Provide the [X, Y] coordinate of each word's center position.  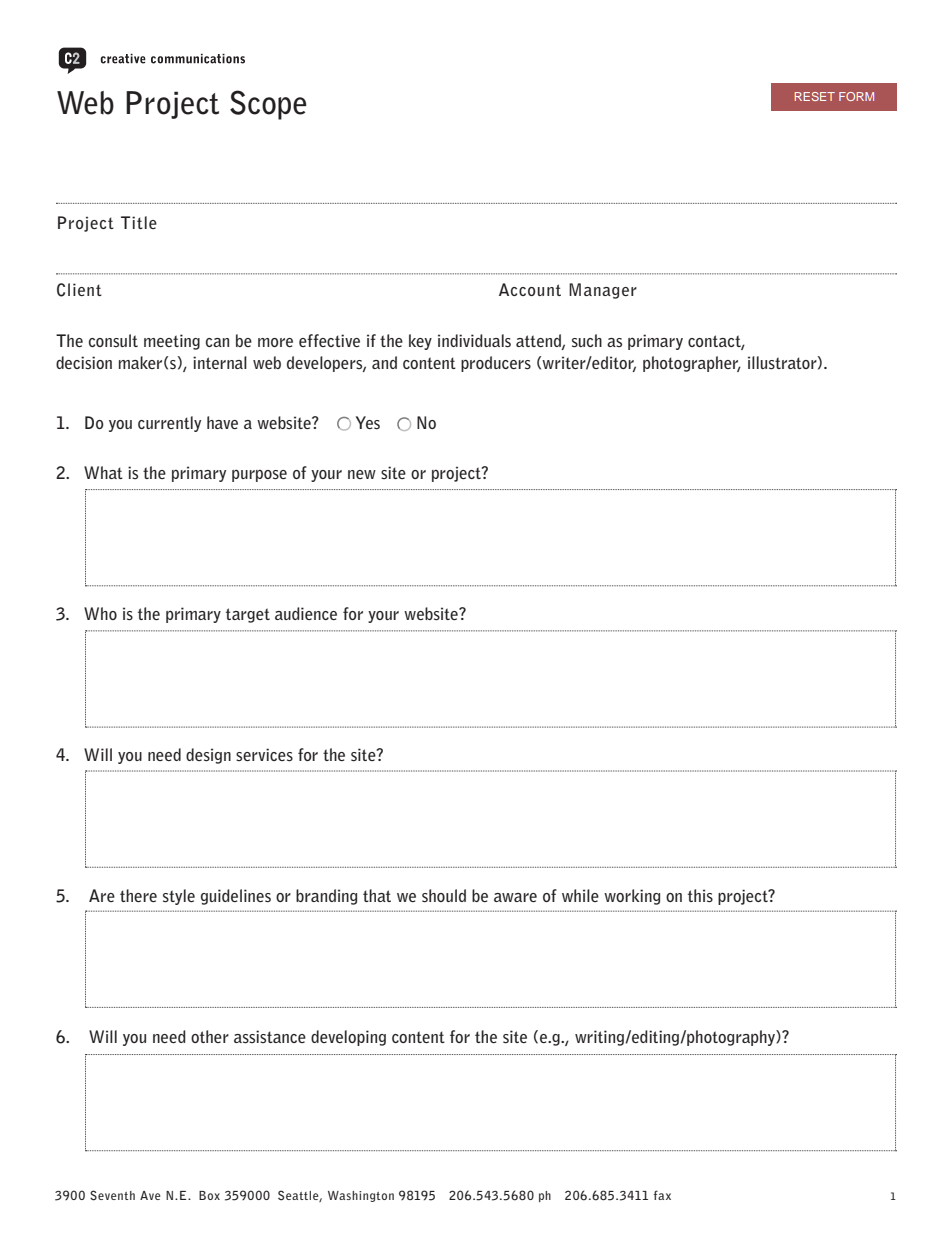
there [138, 895]
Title [139, 222]
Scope [268, 105]
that [377, 895]
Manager [603, 291]
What [103, 472]
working [632, 897]
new [362, 474]
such [587, 341]
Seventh [112, 1195]
